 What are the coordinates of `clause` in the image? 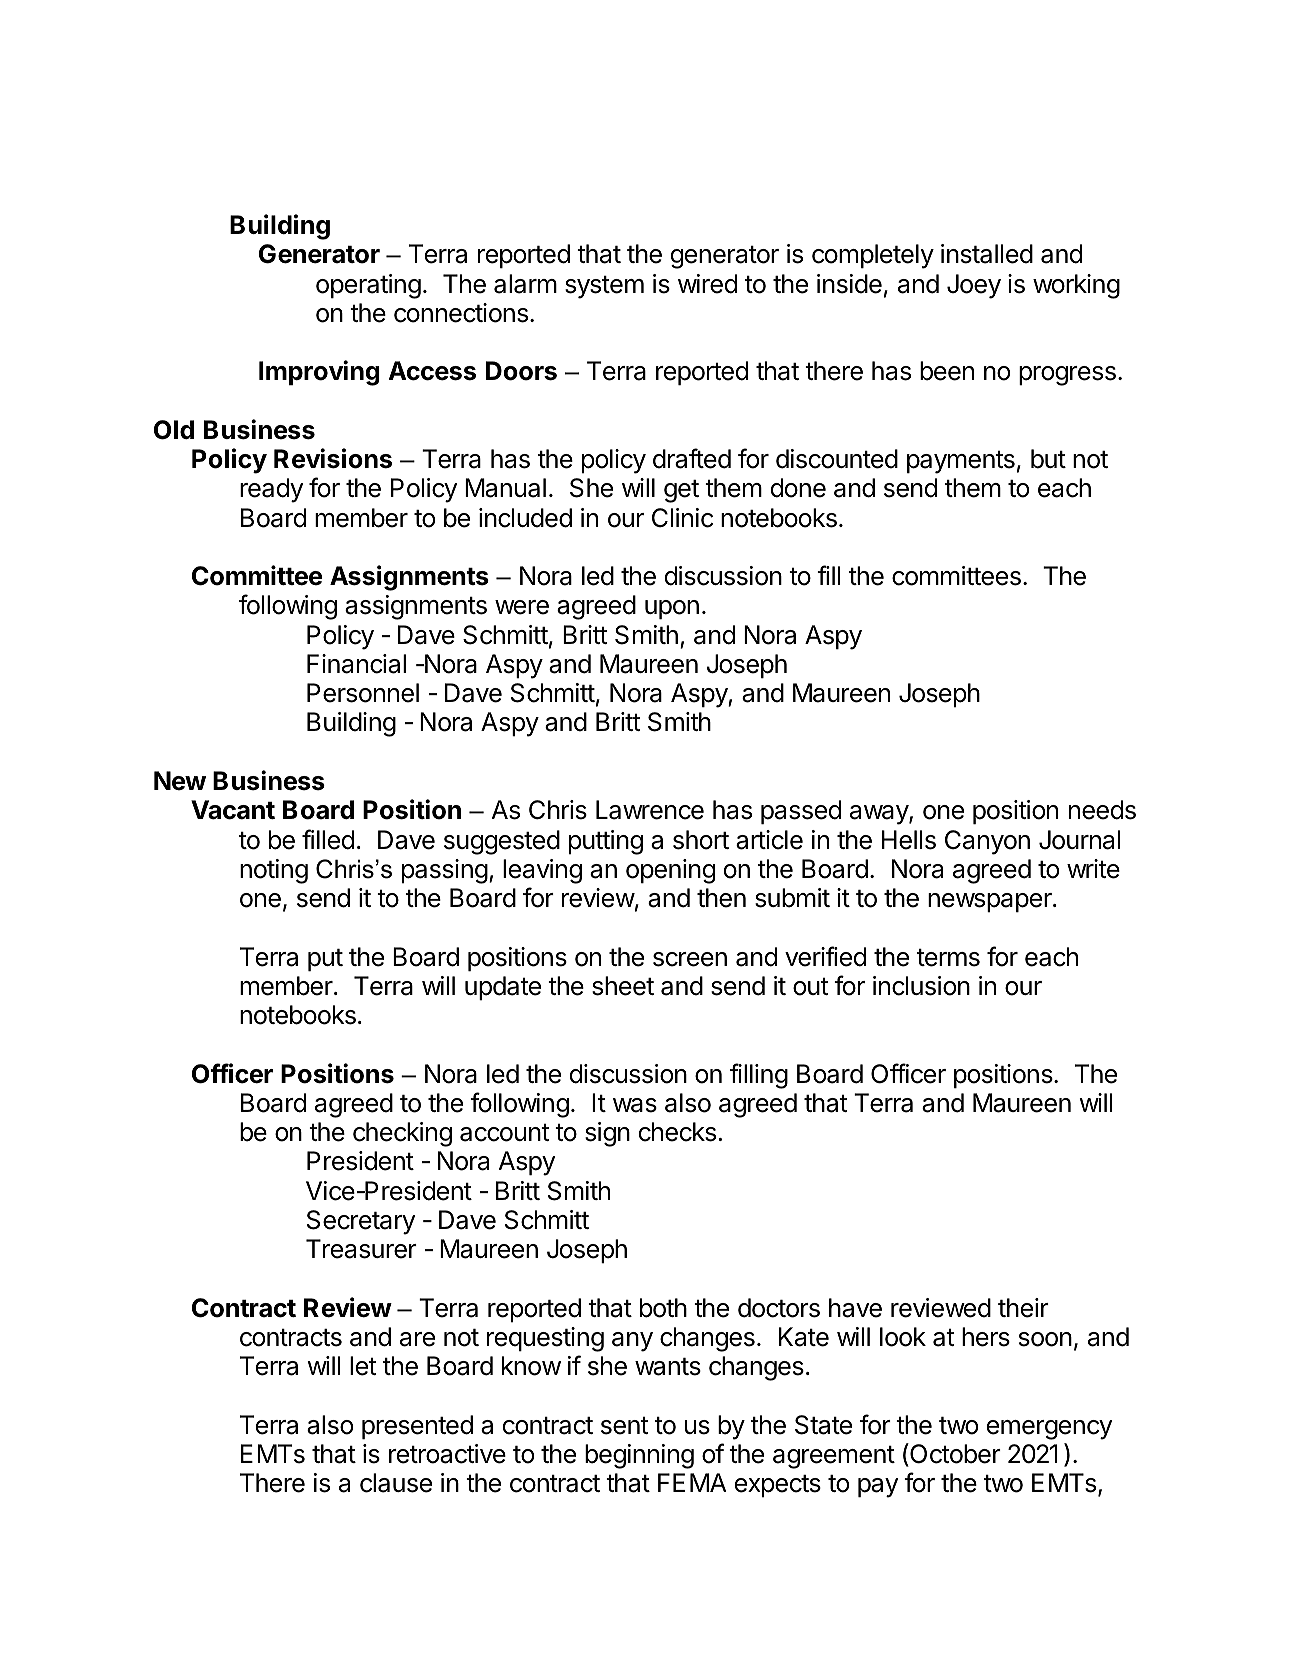 It's located at (396, 1483).
